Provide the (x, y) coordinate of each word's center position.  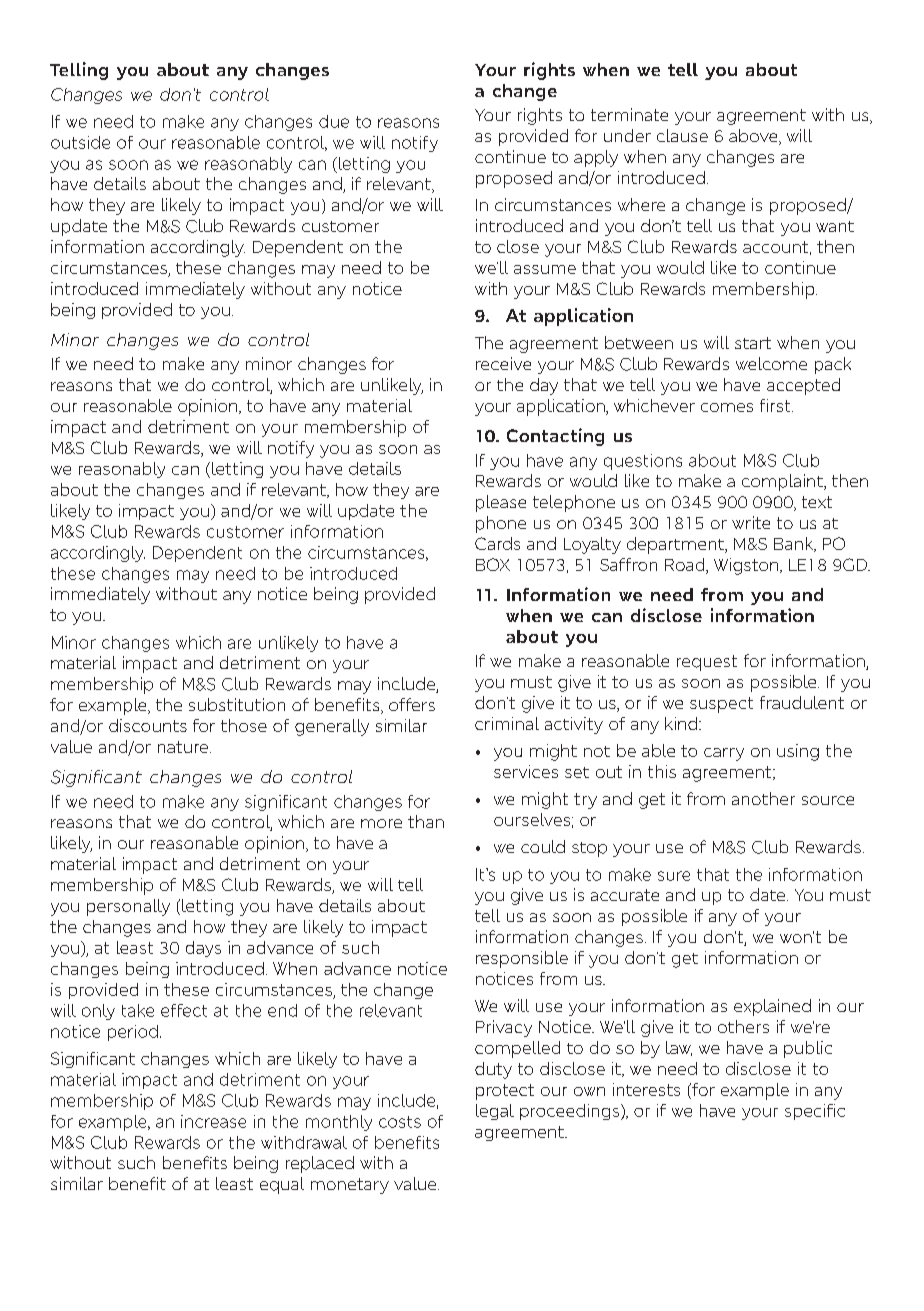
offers (412, 704)
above (754, 137)
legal (495, 1112)
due (334, 121)
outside (80, 142)
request (707, 663)
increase (213, 1121)
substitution (237, 704)
